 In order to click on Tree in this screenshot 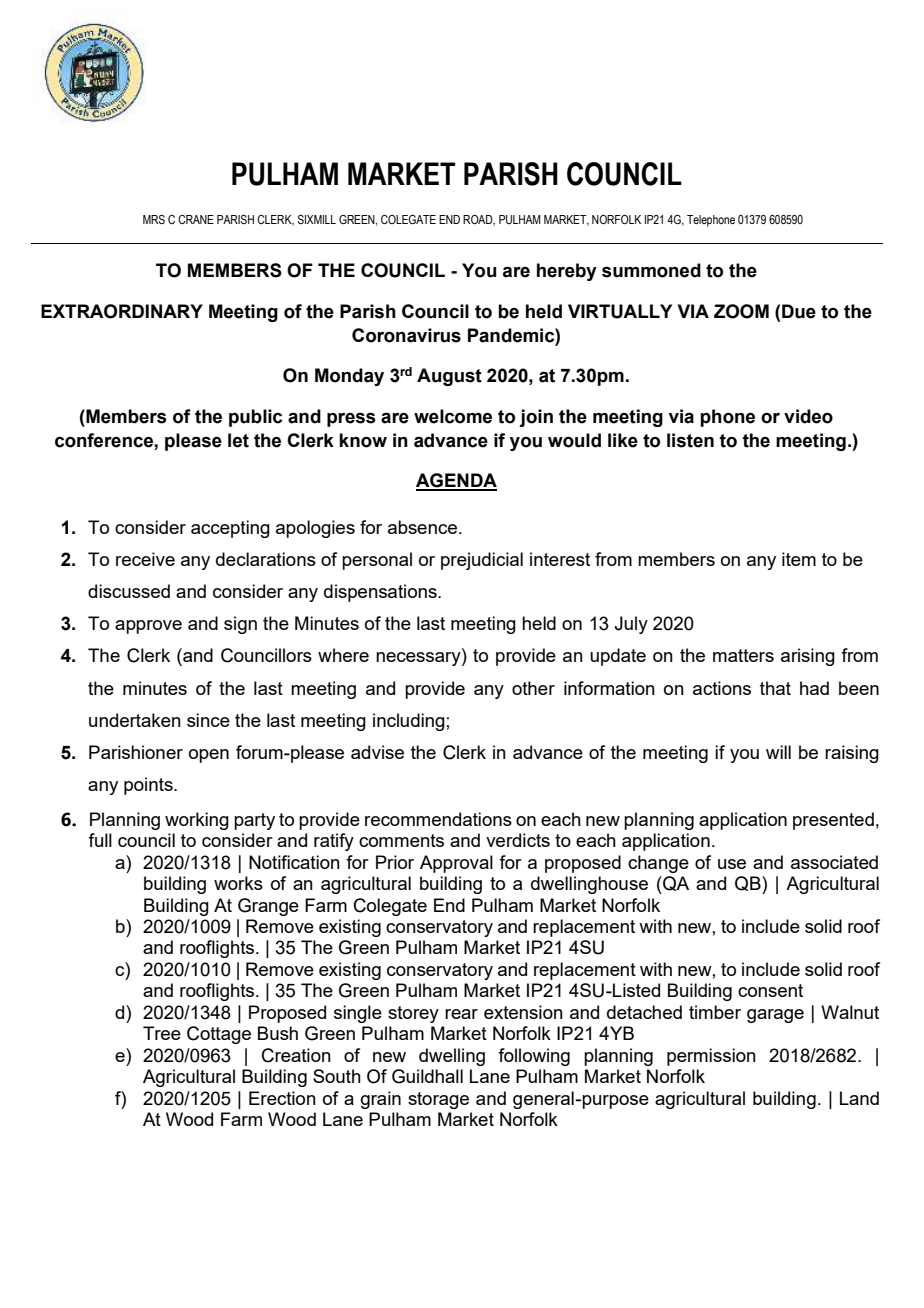, I will do `click(162, 1033)`.
